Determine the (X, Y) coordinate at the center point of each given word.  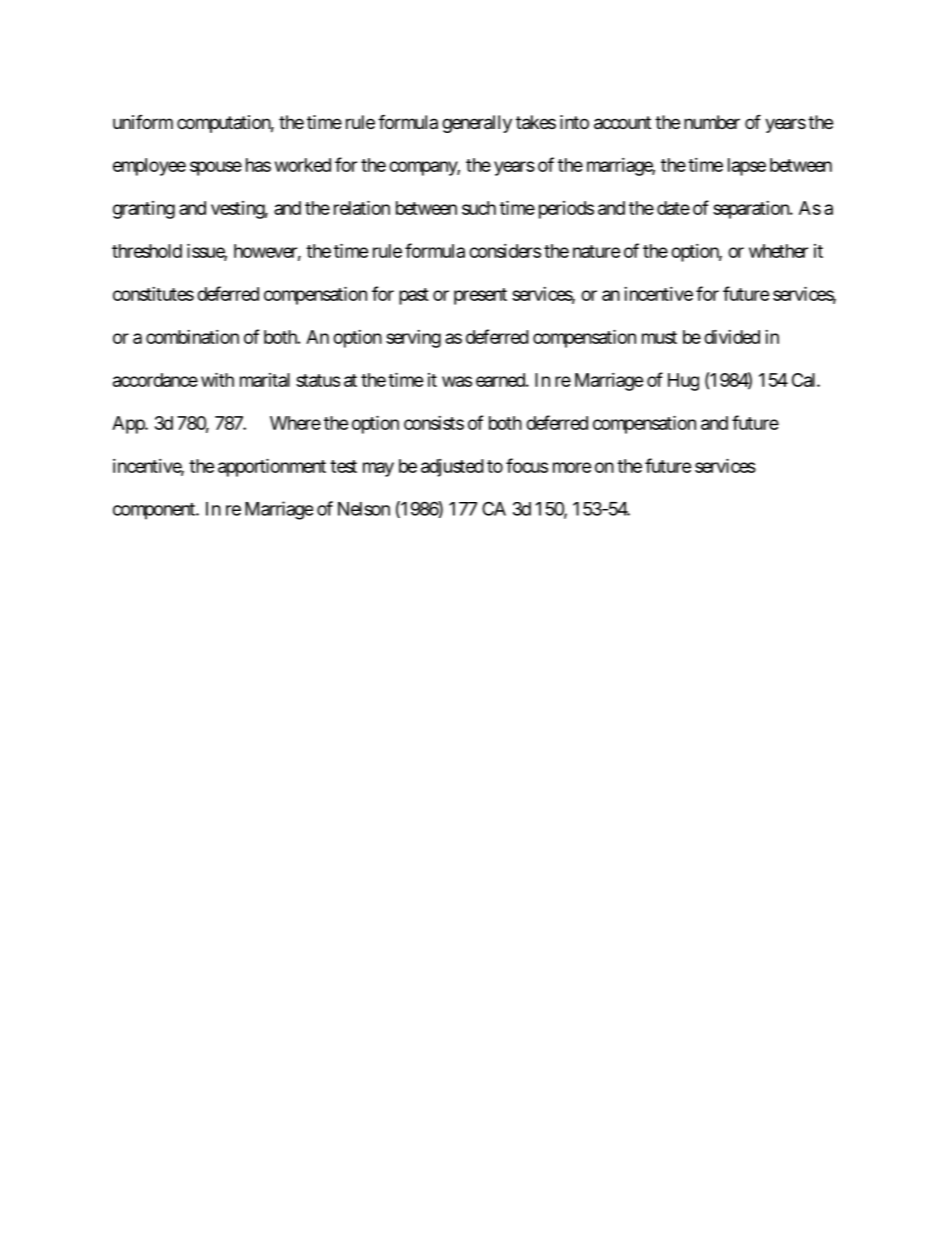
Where (295, 423)
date (673, 208)
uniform (143, 122)
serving (413, 339)
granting (144, 210)
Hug (683, 382)
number (712, 122)
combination (192, 337)
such (479, 208)
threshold (147, 251)
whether (778, 251)
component (155, 511)
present (480, 296)
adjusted (452, 468)
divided (732, 336)
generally (477, 124)
